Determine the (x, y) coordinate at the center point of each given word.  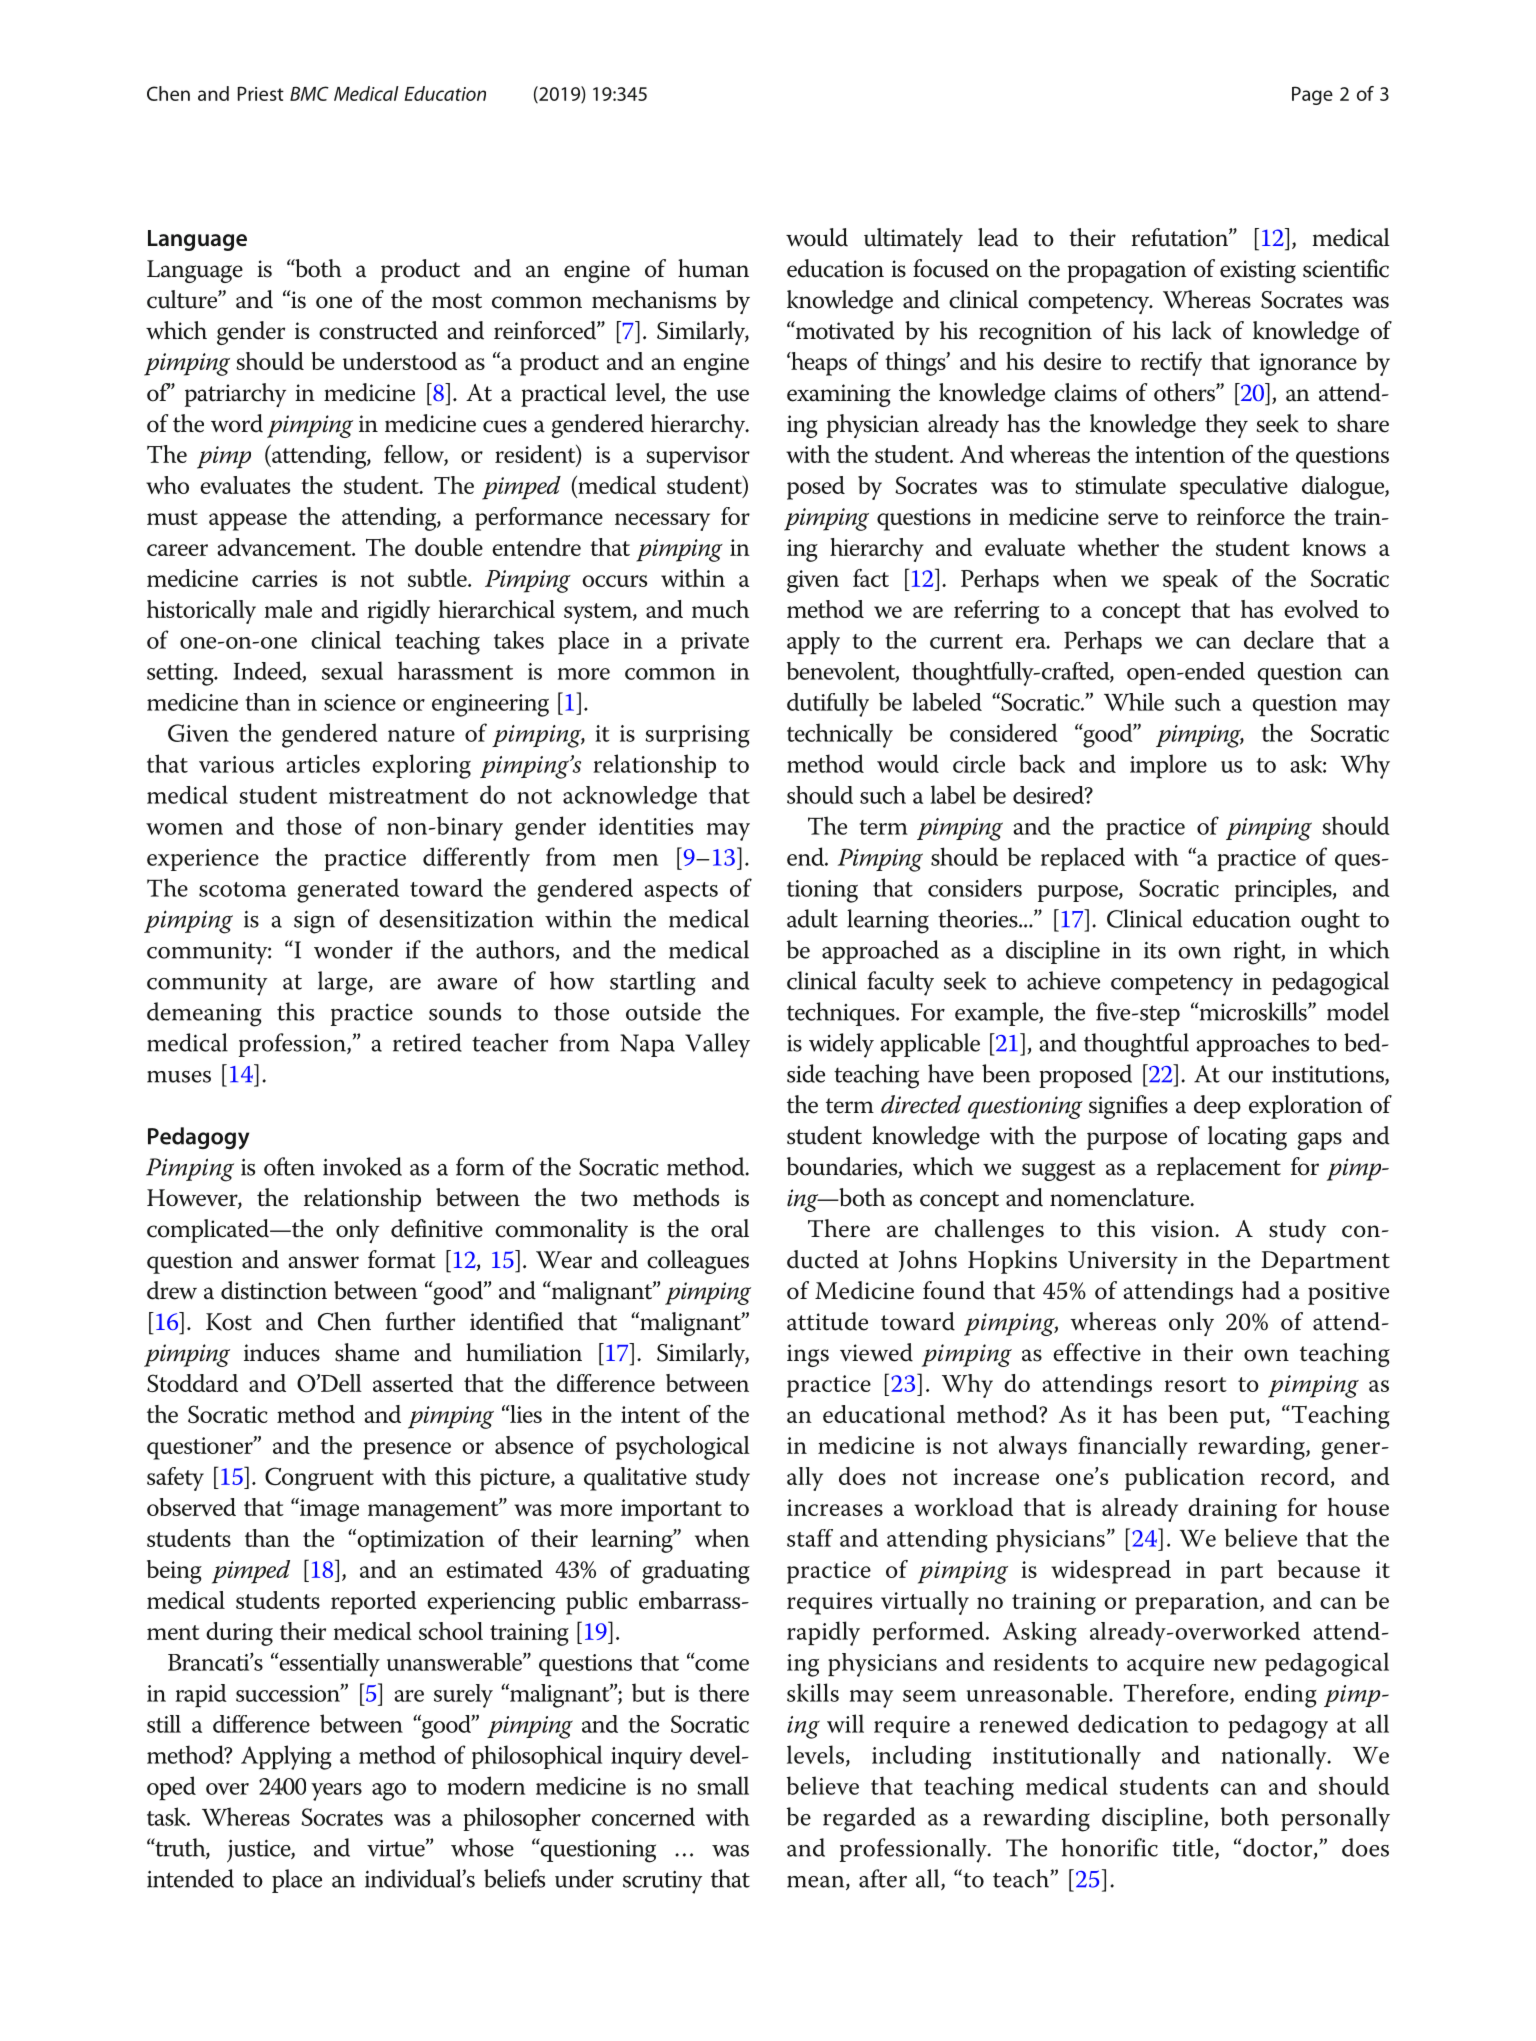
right (1258, 952)
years (336, 1792)
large (344, 983)
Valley (717, 1045)
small (723, 1785)
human (713, 268)
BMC (309, 93)
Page (1312, 95)
